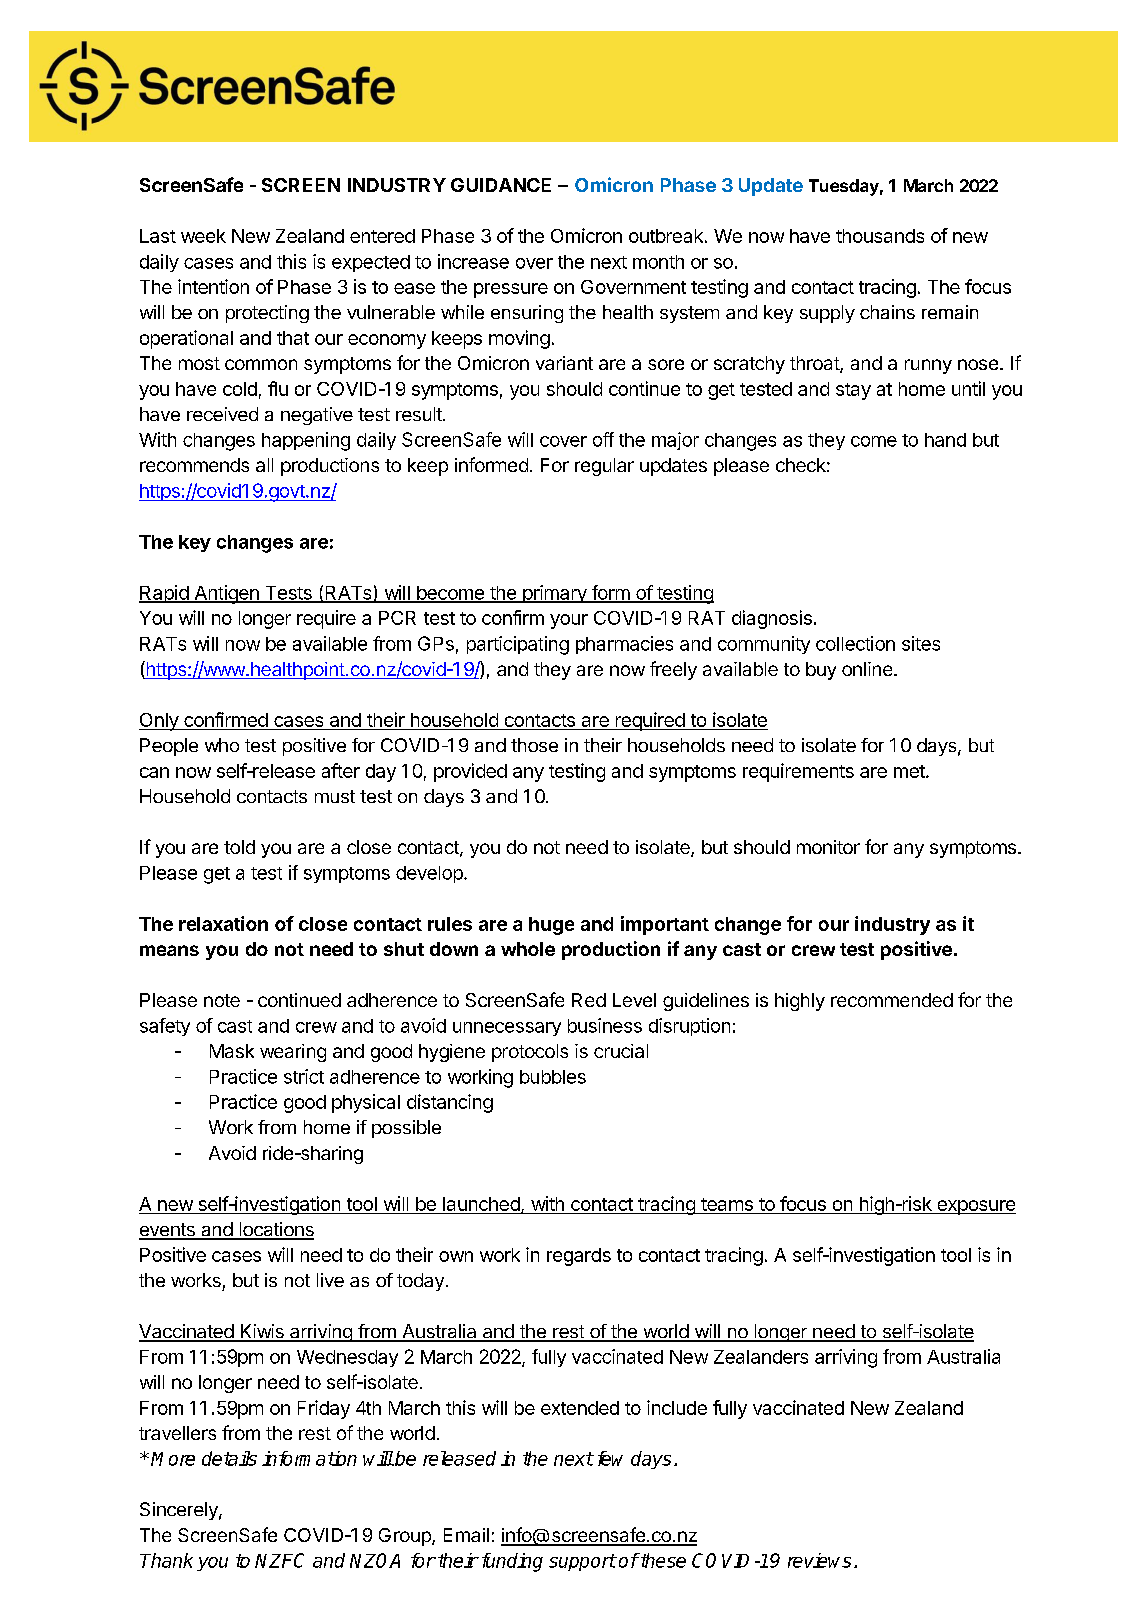  Describe the element at coordinates (582, 1562) in the screenshot. I see `support` at that location.
